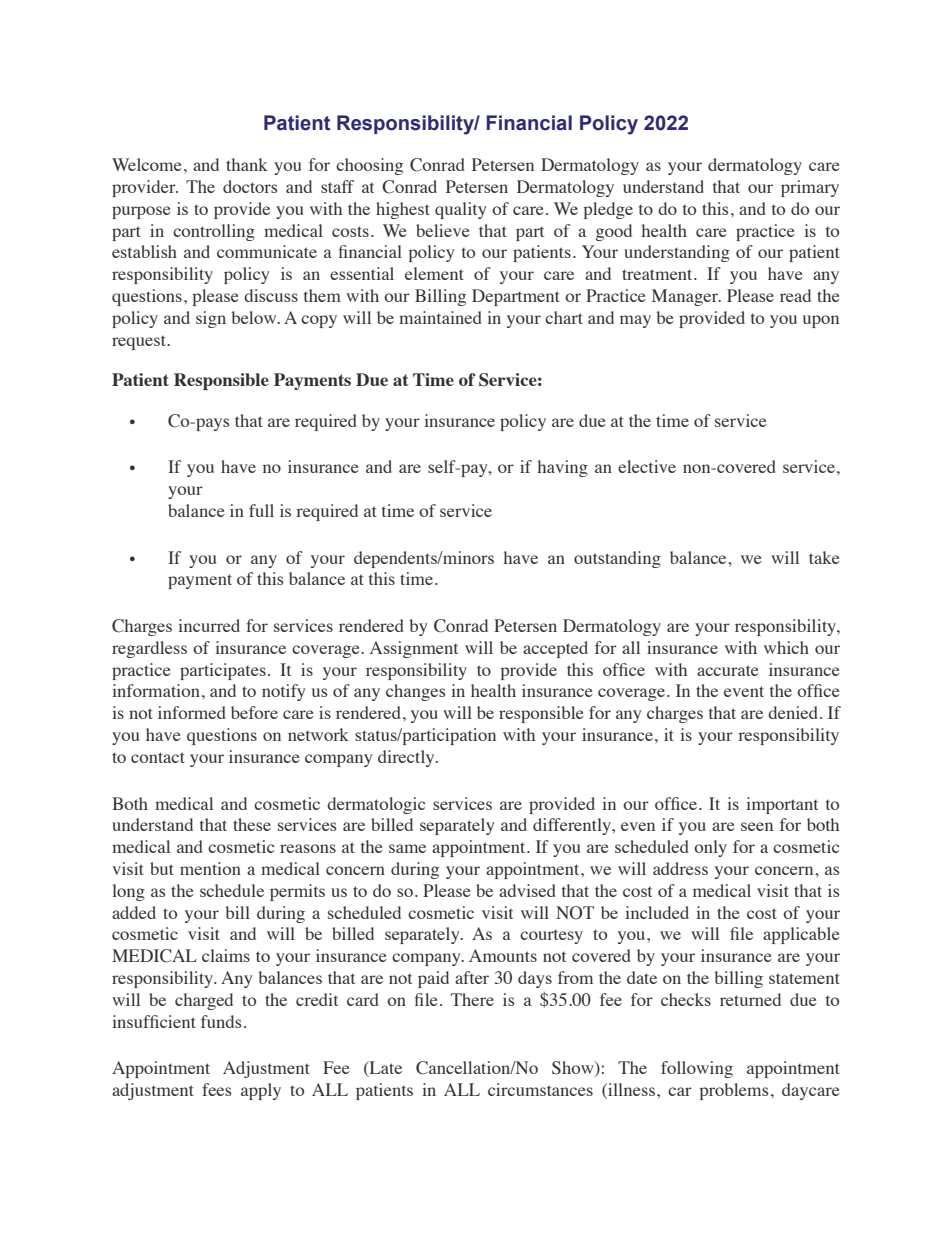 This image has width=952, height=1233. Describe the element at coordinates (710, 848) in the image. I see `only` at that location.
